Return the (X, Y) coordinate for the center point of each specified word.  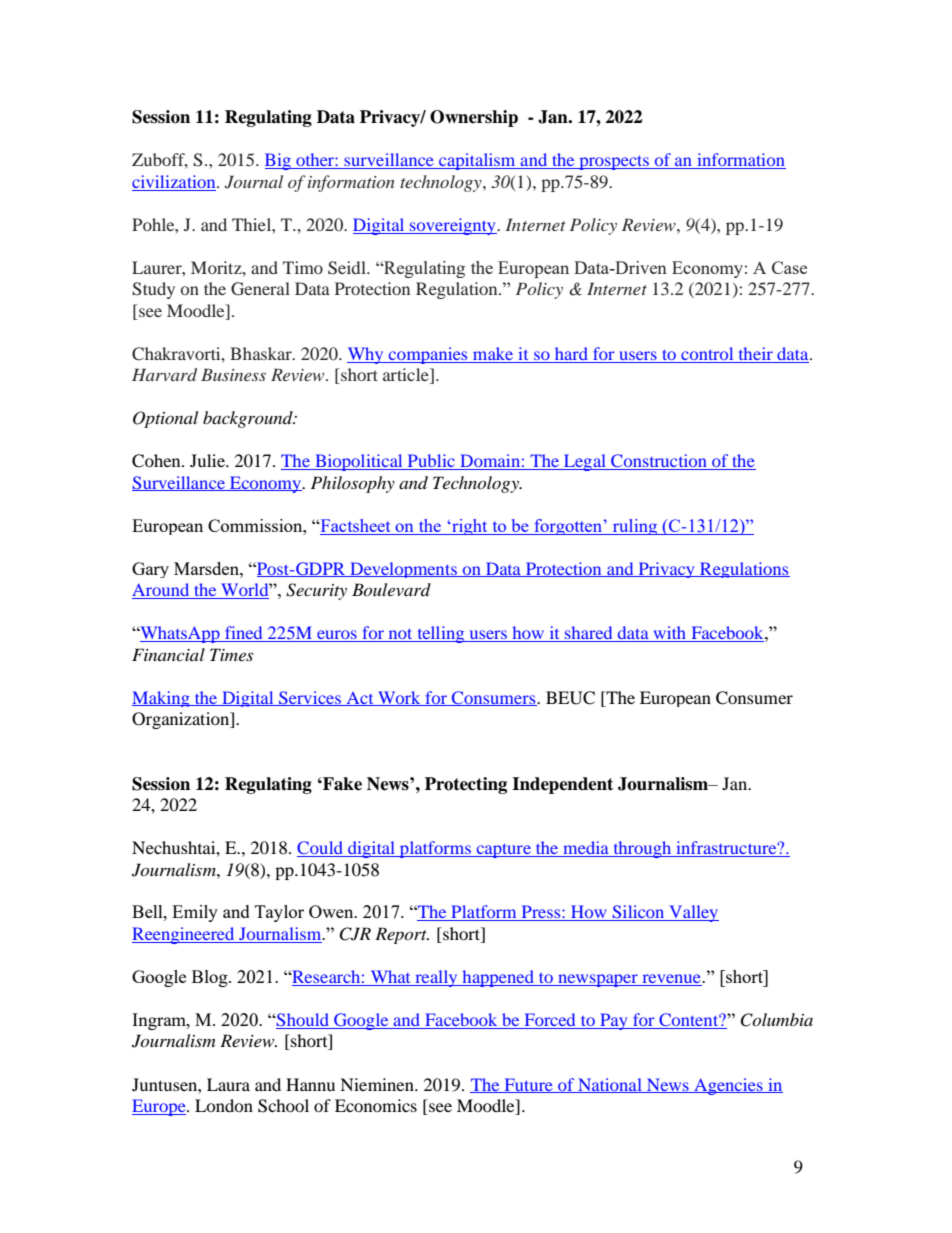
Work (399, 698)
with (670, 634)
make (493, 353)
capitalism (477, 161)
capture (503, 851)
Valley (693, 913)
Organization (182, 720)
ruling (635, 527)
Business (233, 374)
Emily (195, 913)
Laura (228, 1084)
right (470, 527)
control (707, 353)
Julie (208, 460)
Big (279, 161)
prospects (614, 163)
